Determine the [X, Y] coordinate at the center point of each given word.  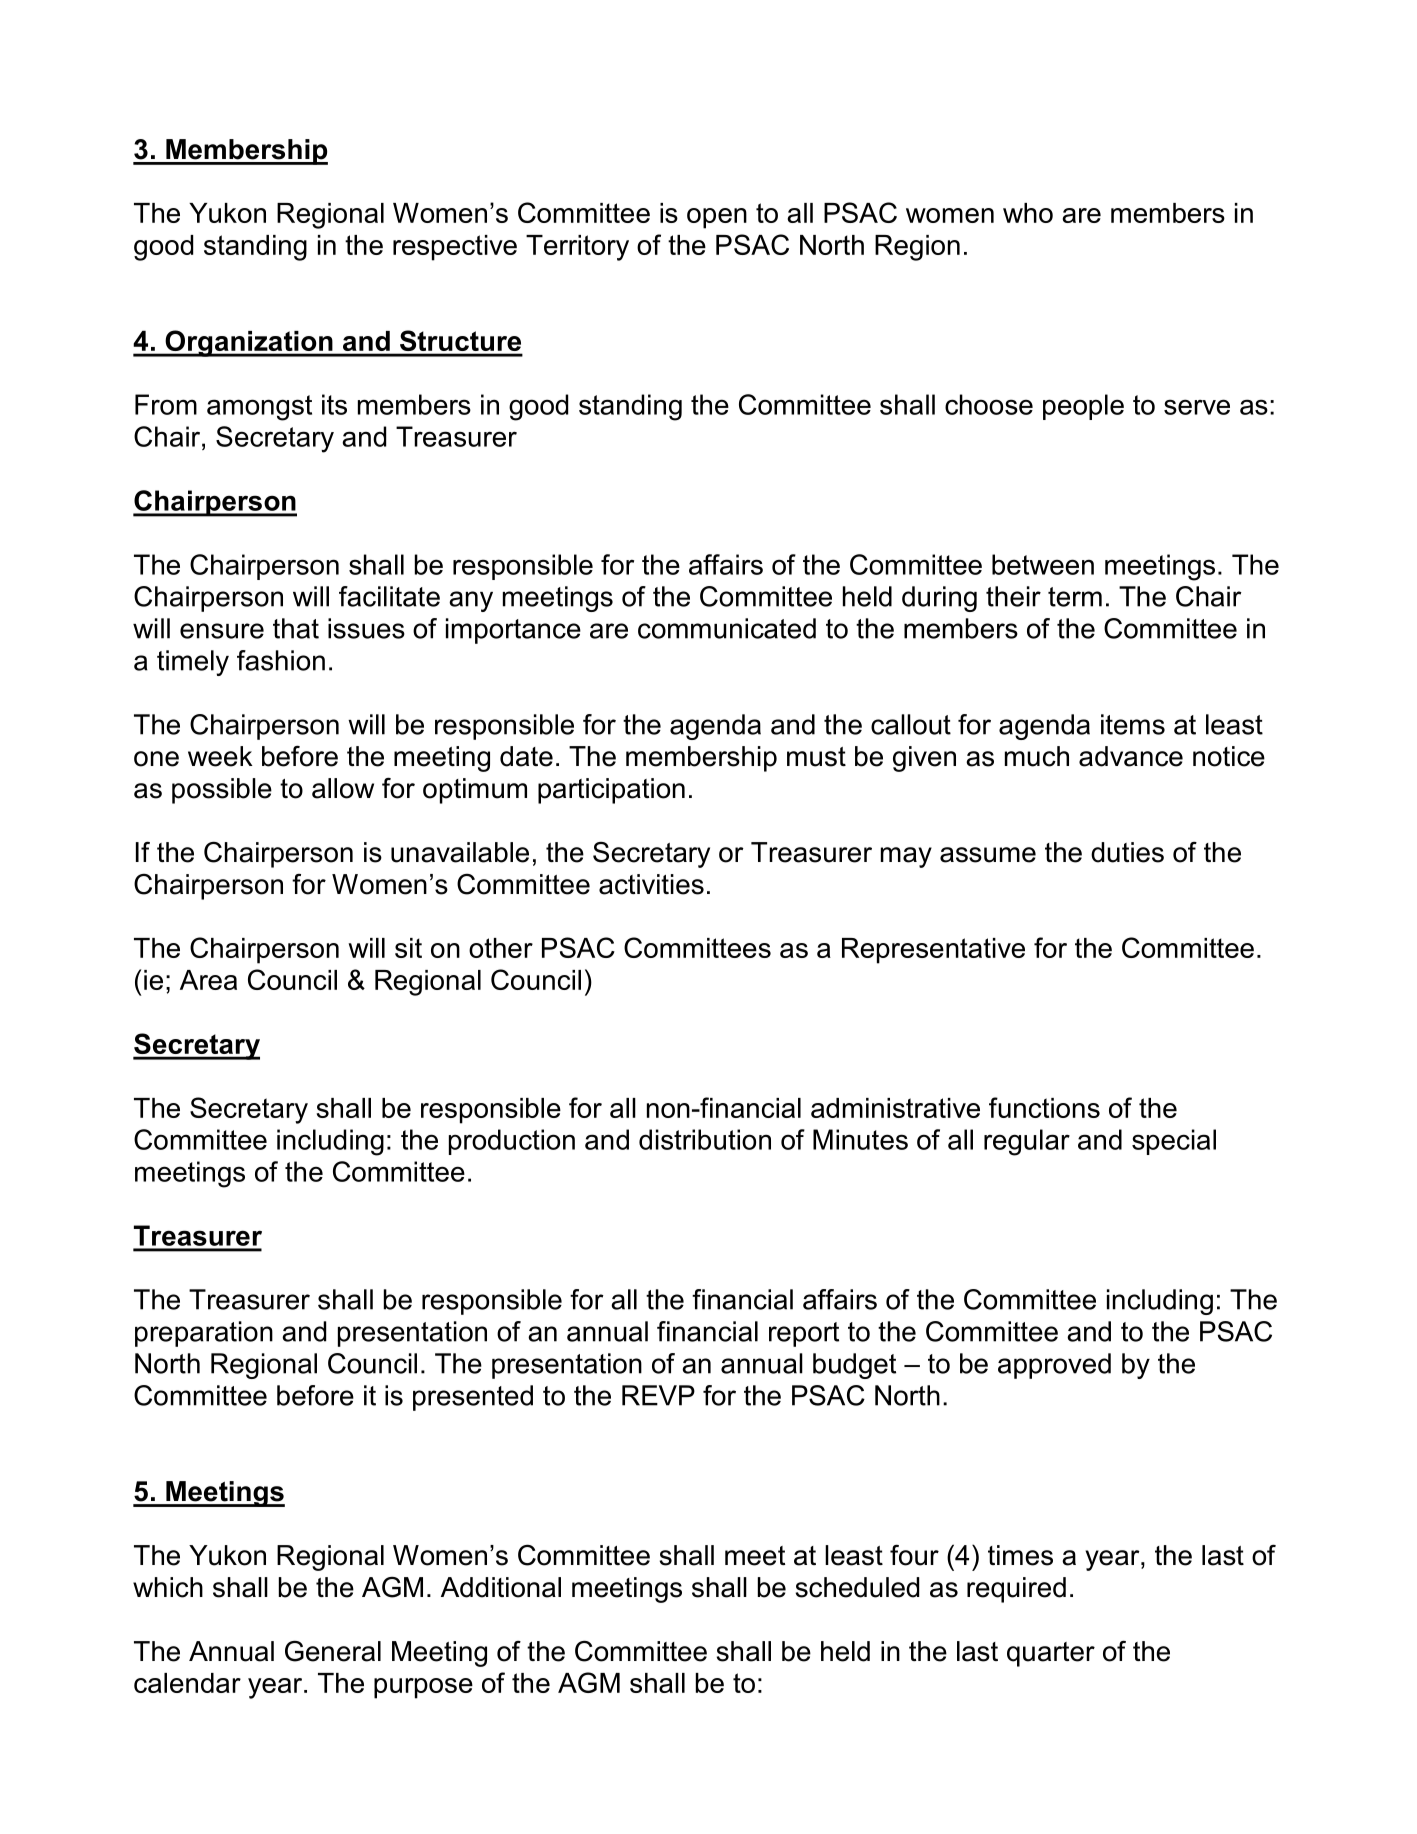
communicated [727, 628]
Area [208, 980]
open [717, 218]
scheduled [857, 1587]
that [296, 628]
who [1028, 213]
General [333, 1651]
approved [1054, 1366]
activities [651, 884]
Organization [249, 343]
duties [1127, 852]
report [804, 1334]
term [1075, 597]
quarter [1051, 1654]
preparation [204, 1334]
